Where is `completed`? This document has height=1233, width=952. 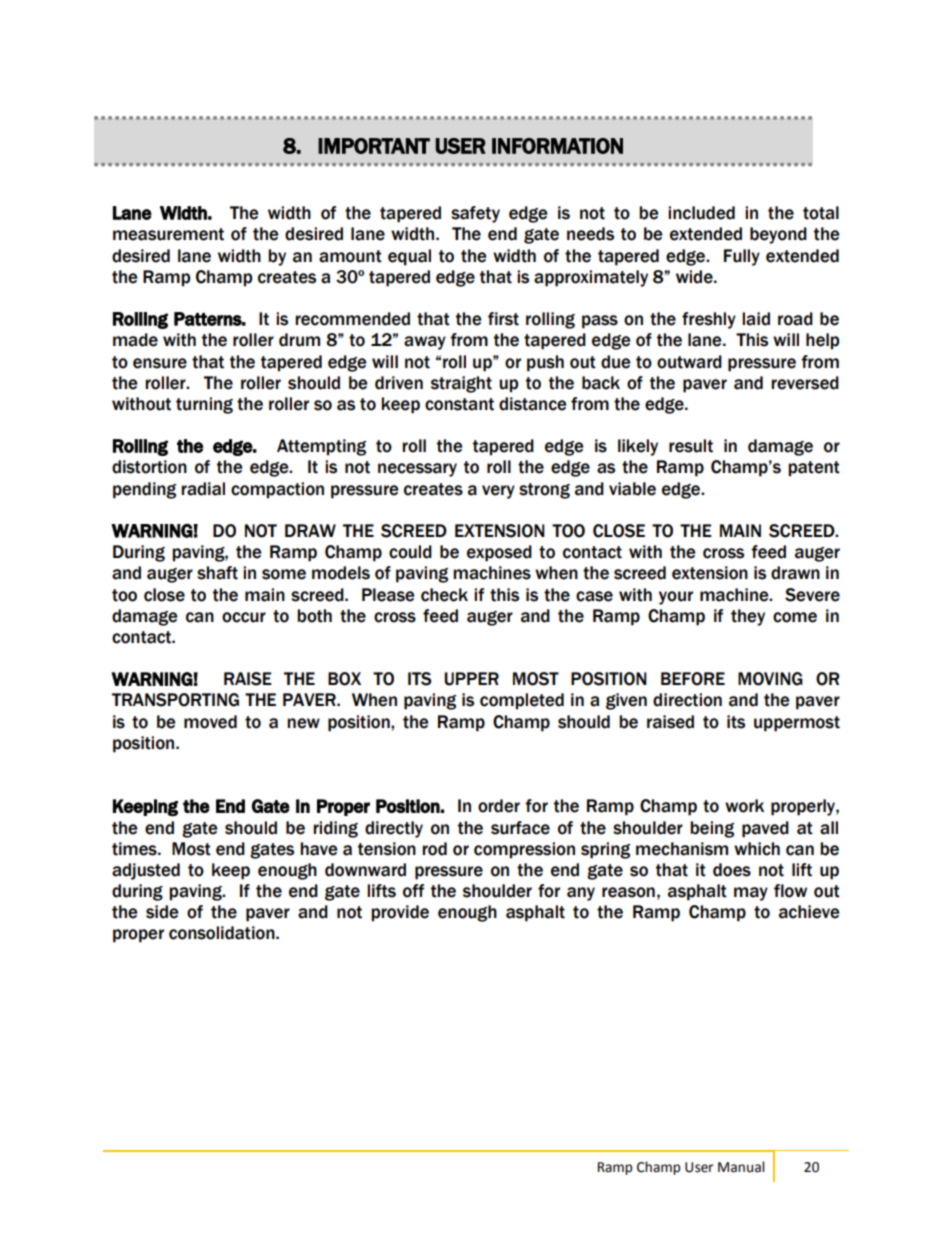 completed is located at coordinates (522, 701).
